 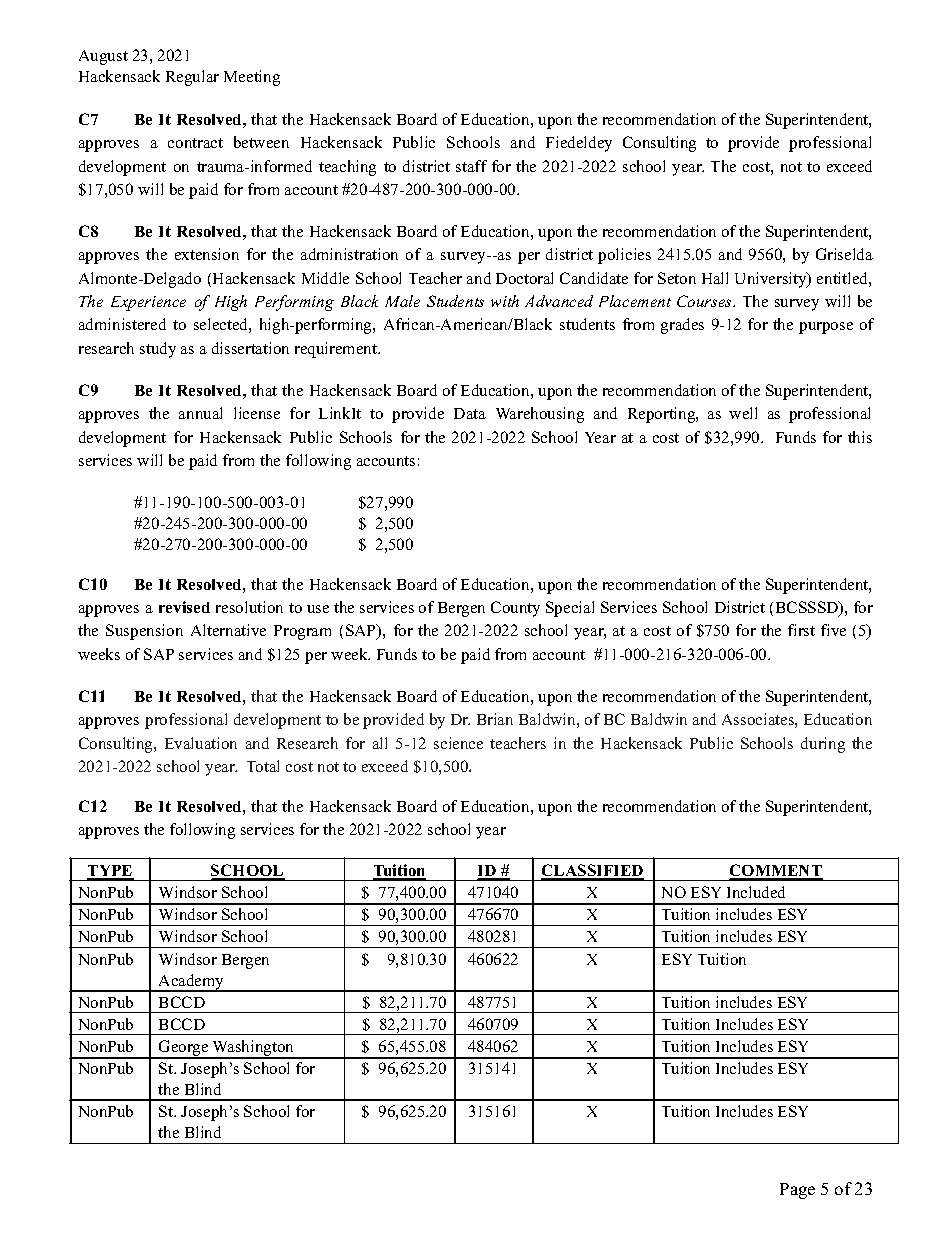 What do you see at coordinates (515, 609) in the screenshot?
I see `County` at bounding box center [515, 609].
